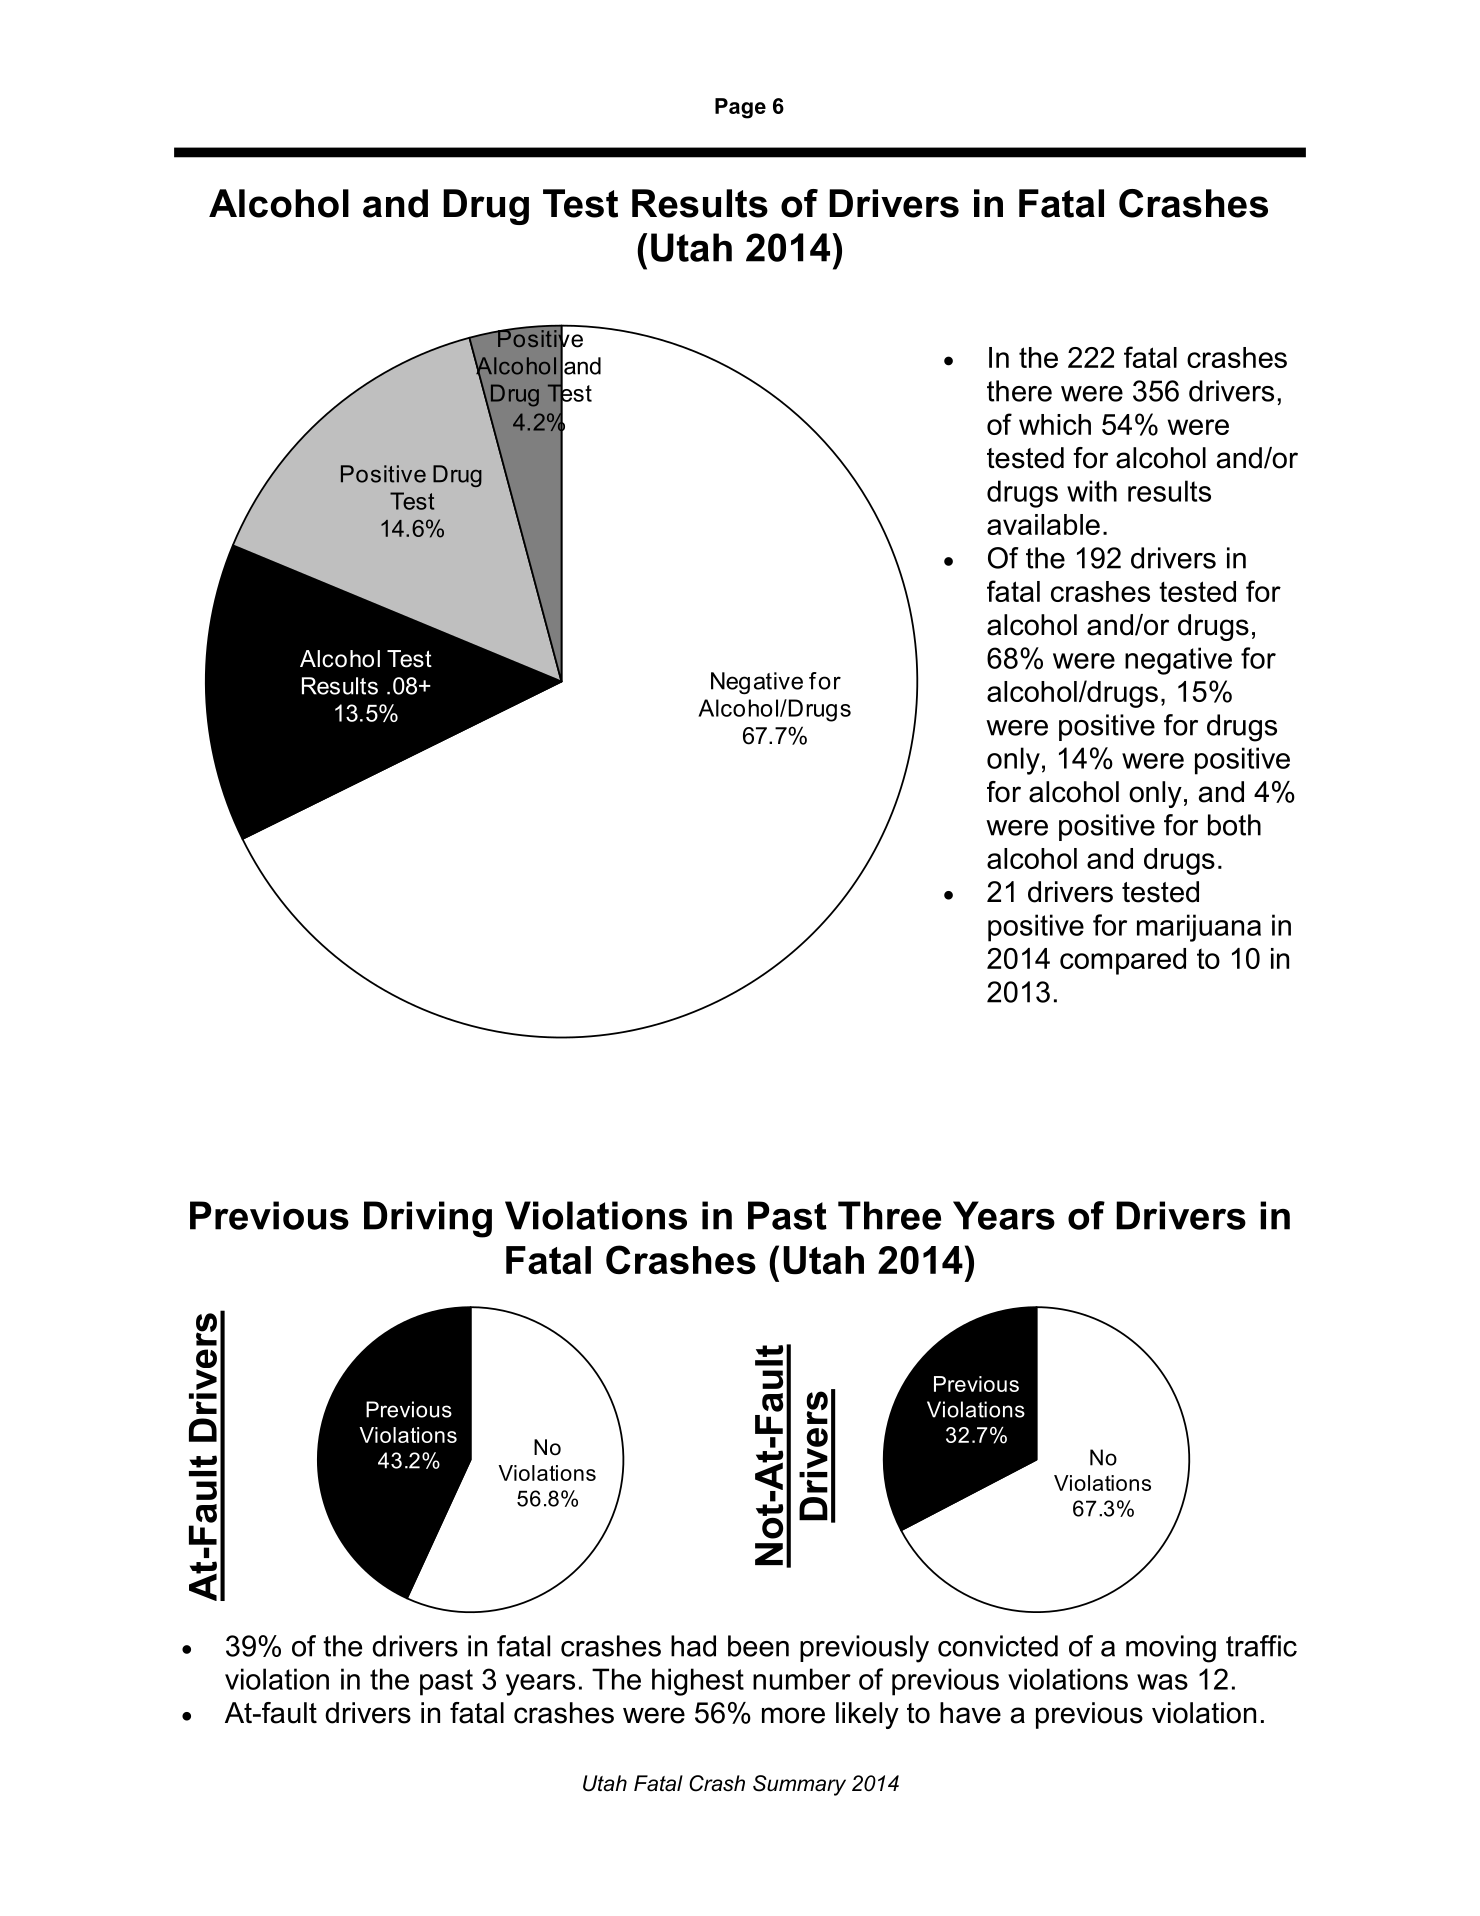  Describe the element at coordinates (1055, 424) in the document. I see `which` at that location.
